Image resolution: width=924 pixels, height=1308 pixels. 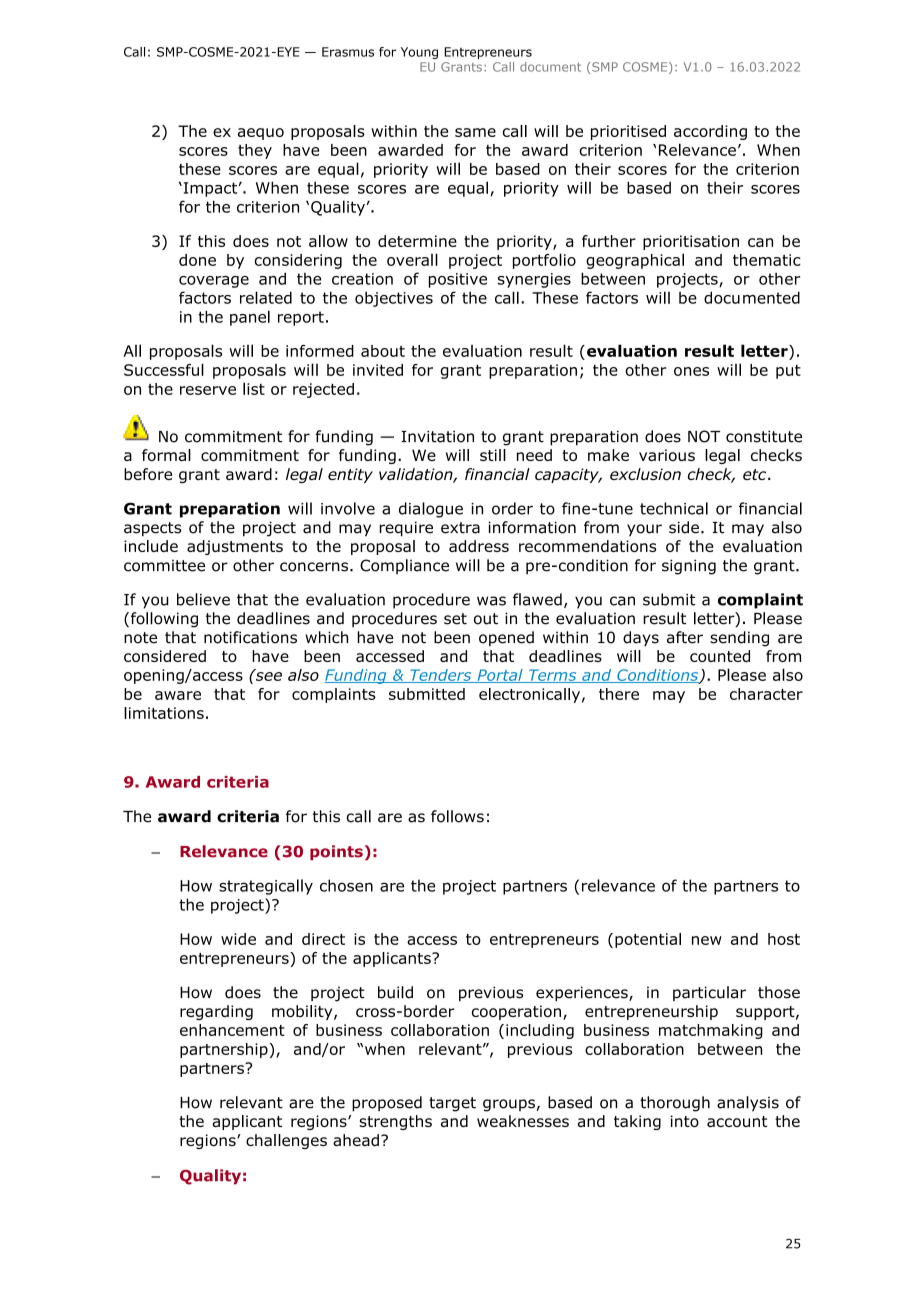 What do you see at coordinates (286, 1141) in the page?
I see `challenges` at bounding box center [286, 1141].
